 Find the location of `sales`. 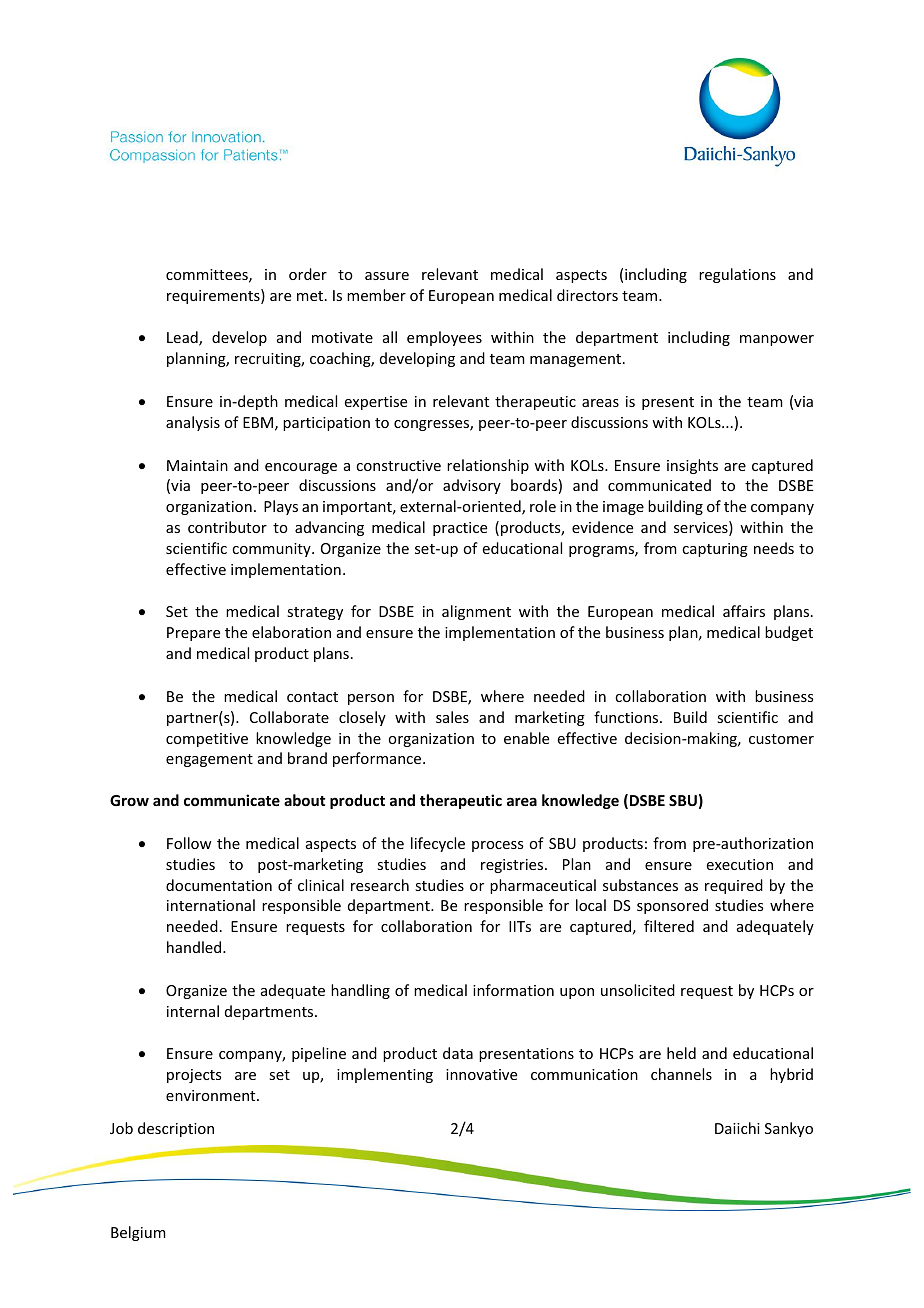

sales is located at coordinates (452, 717).
